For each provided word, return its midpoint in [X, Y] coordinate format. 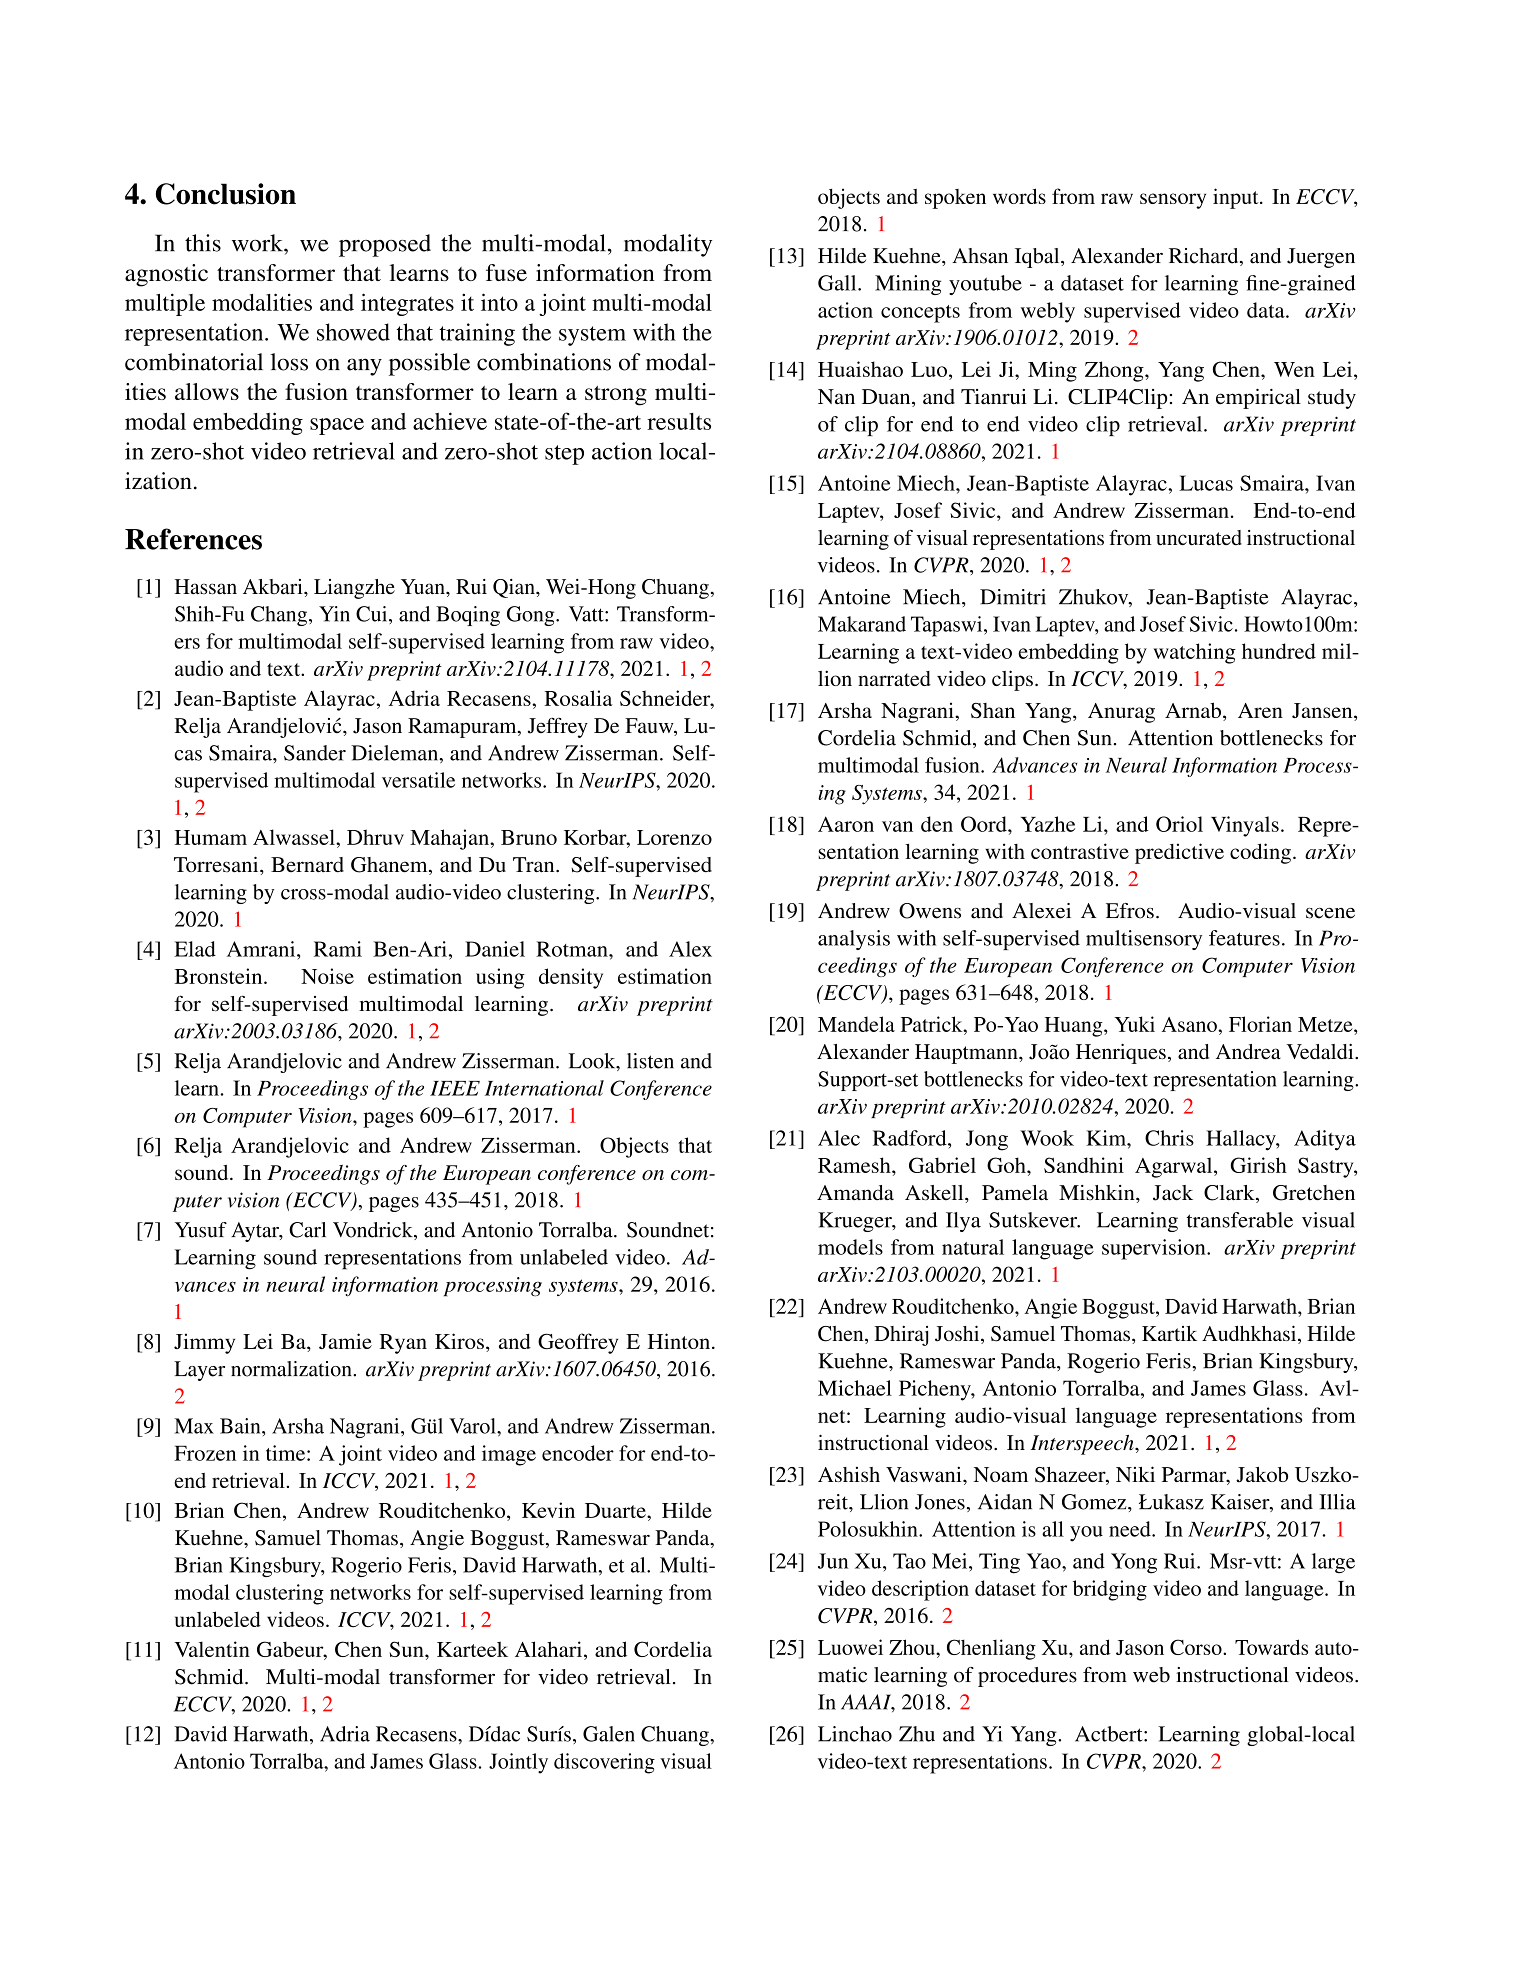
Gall [838, 283]
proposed [385, 245]
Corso [1197, 1647]
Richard [1205, 257]
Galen [609, 1734]
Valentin [212, 1649]
